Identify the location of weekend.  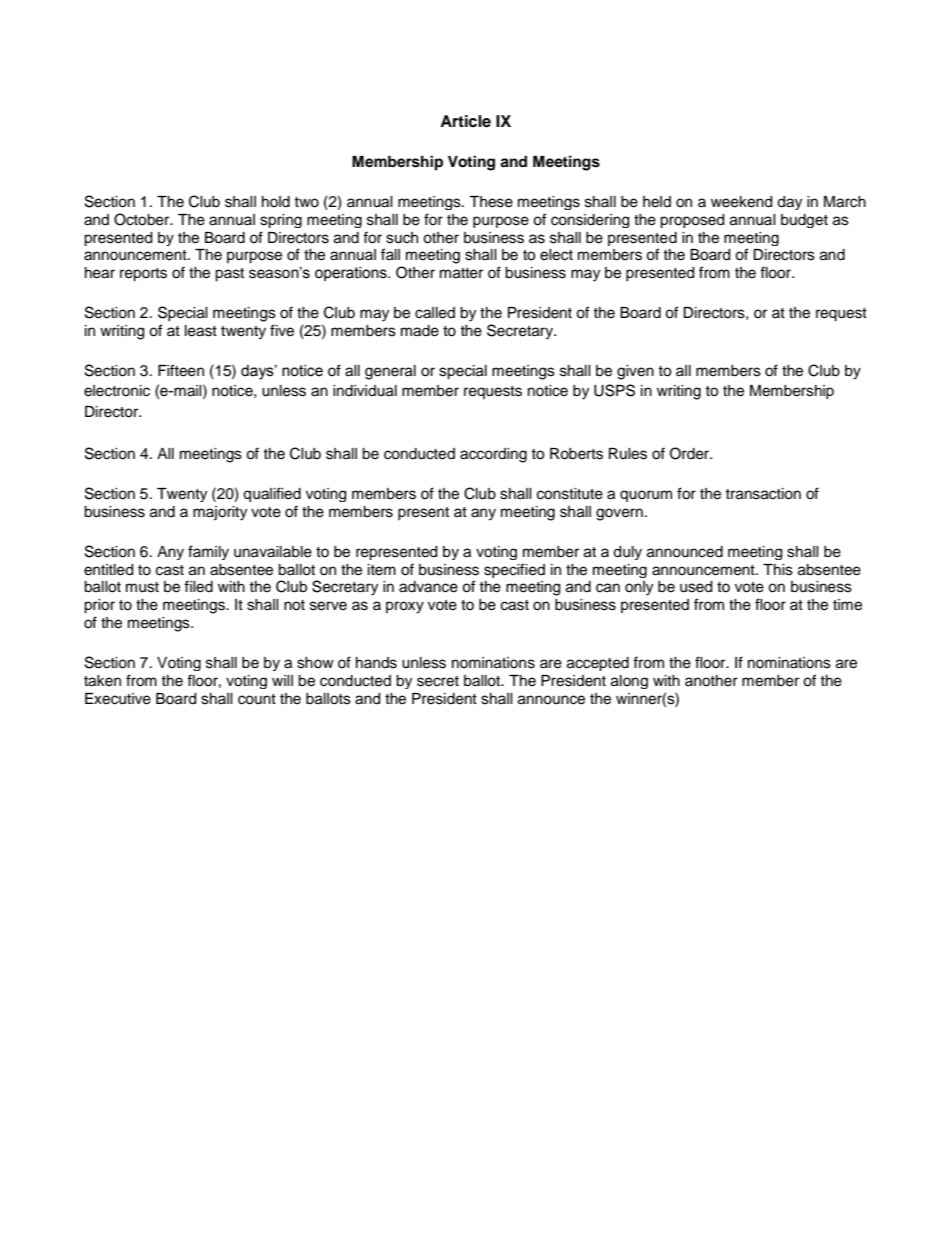
(741, 202).
